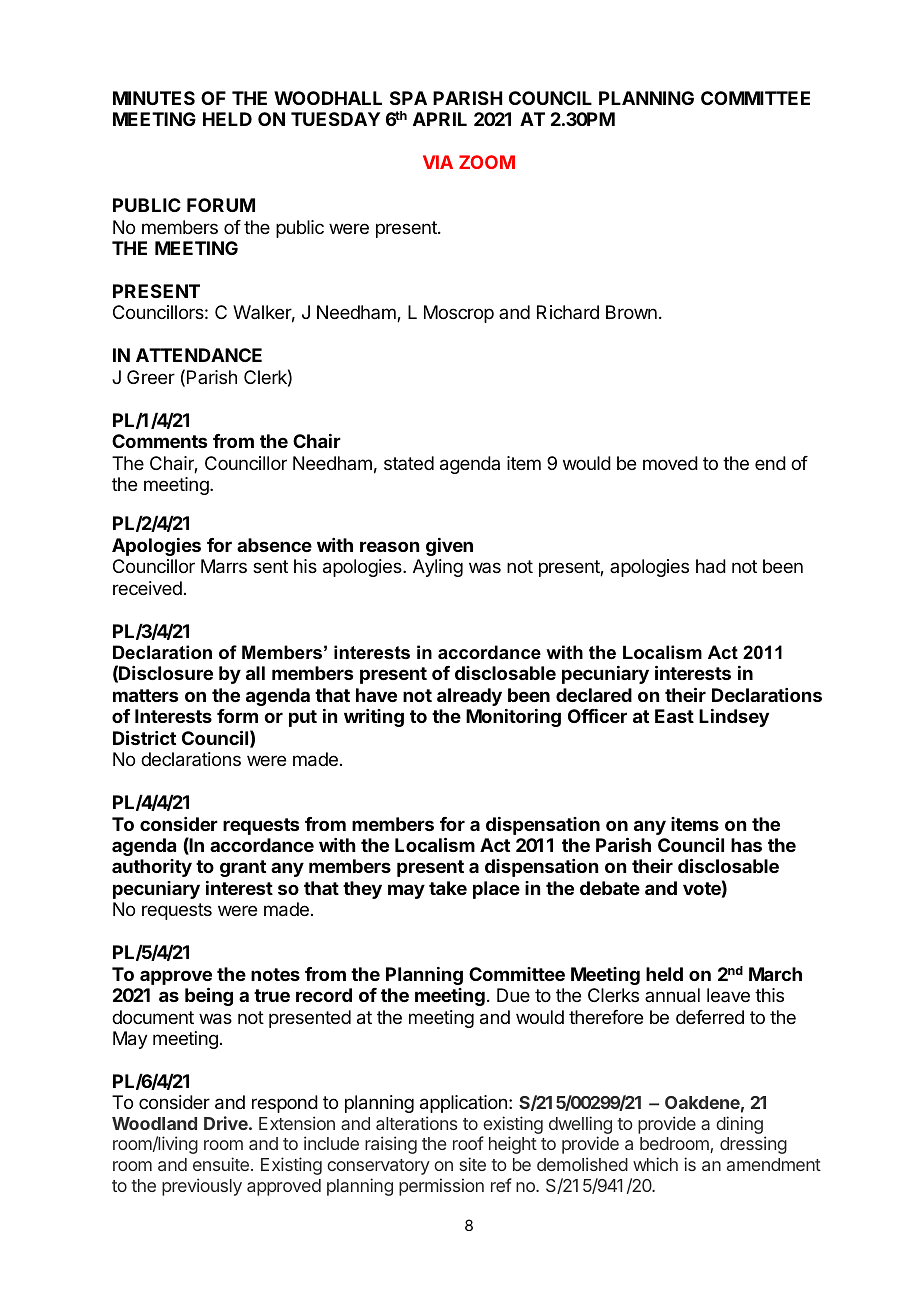 This screenshot has height=1308, width=924. What do you see at coordinates (746, 845) in the screenshot?
I see `has` at bounding box center [746, 845].
